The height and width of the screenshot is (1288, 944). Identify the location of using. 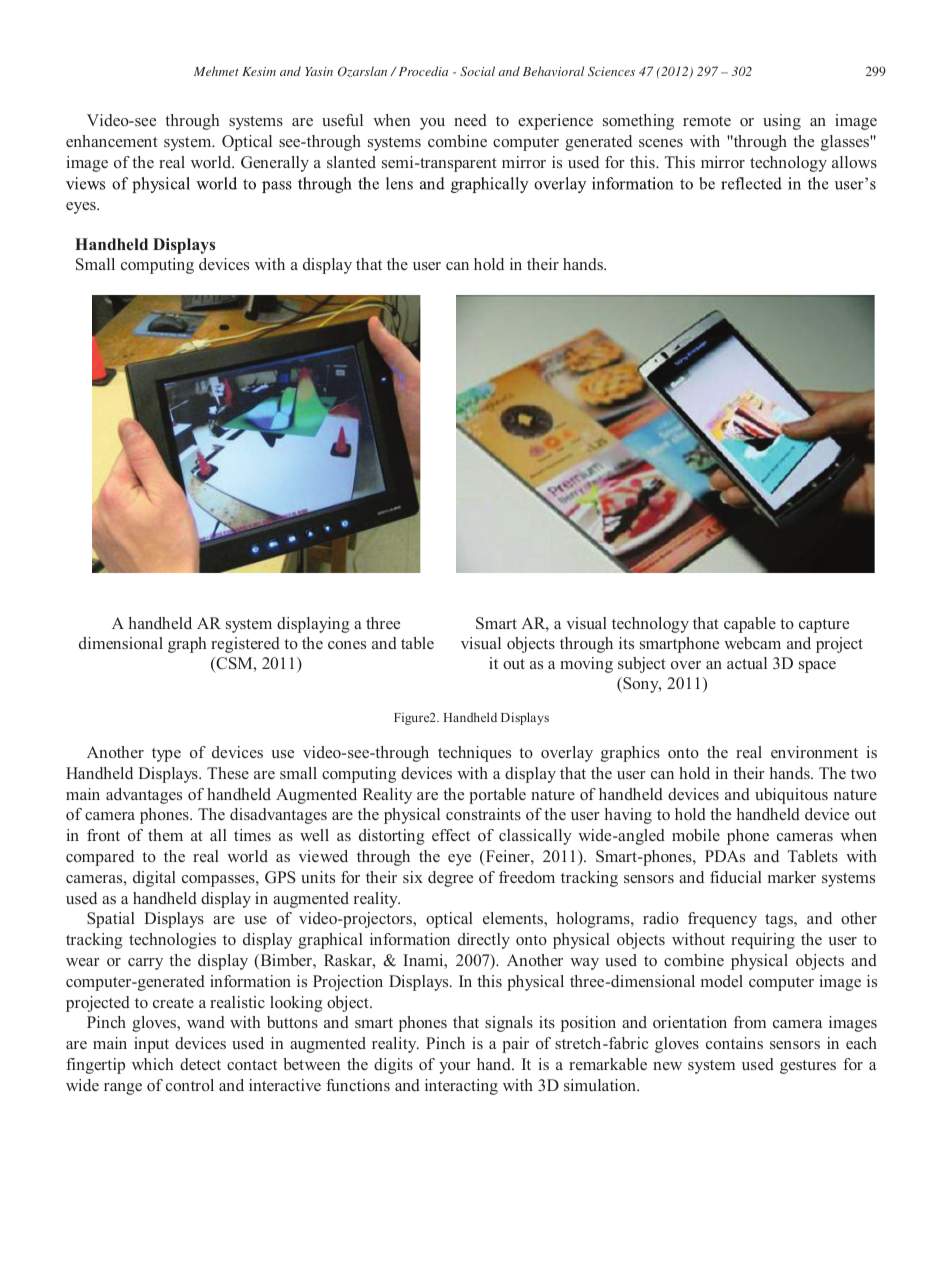
(782, 122).
